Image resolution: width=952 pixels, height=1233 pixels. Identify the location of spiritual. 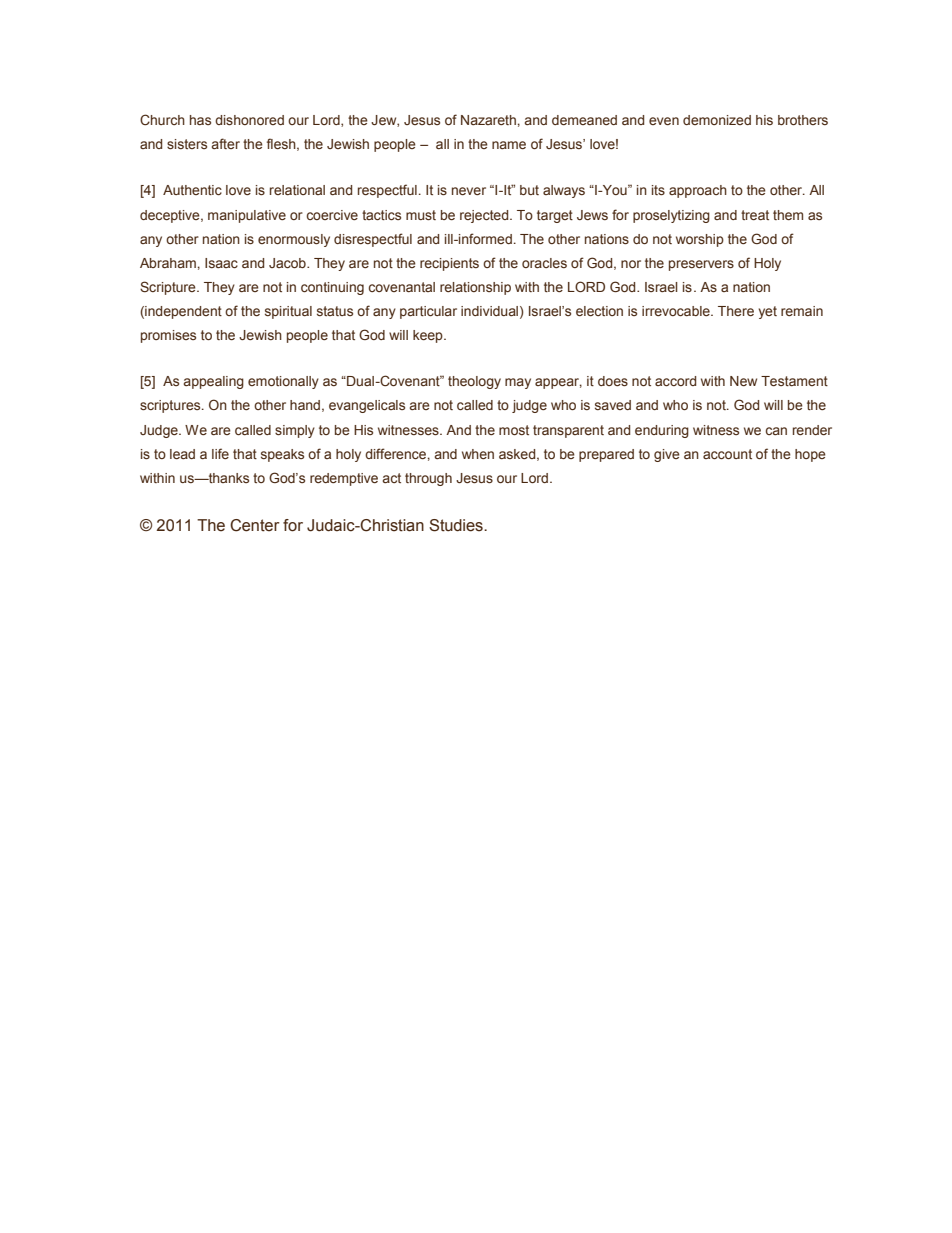
(288, 312).
